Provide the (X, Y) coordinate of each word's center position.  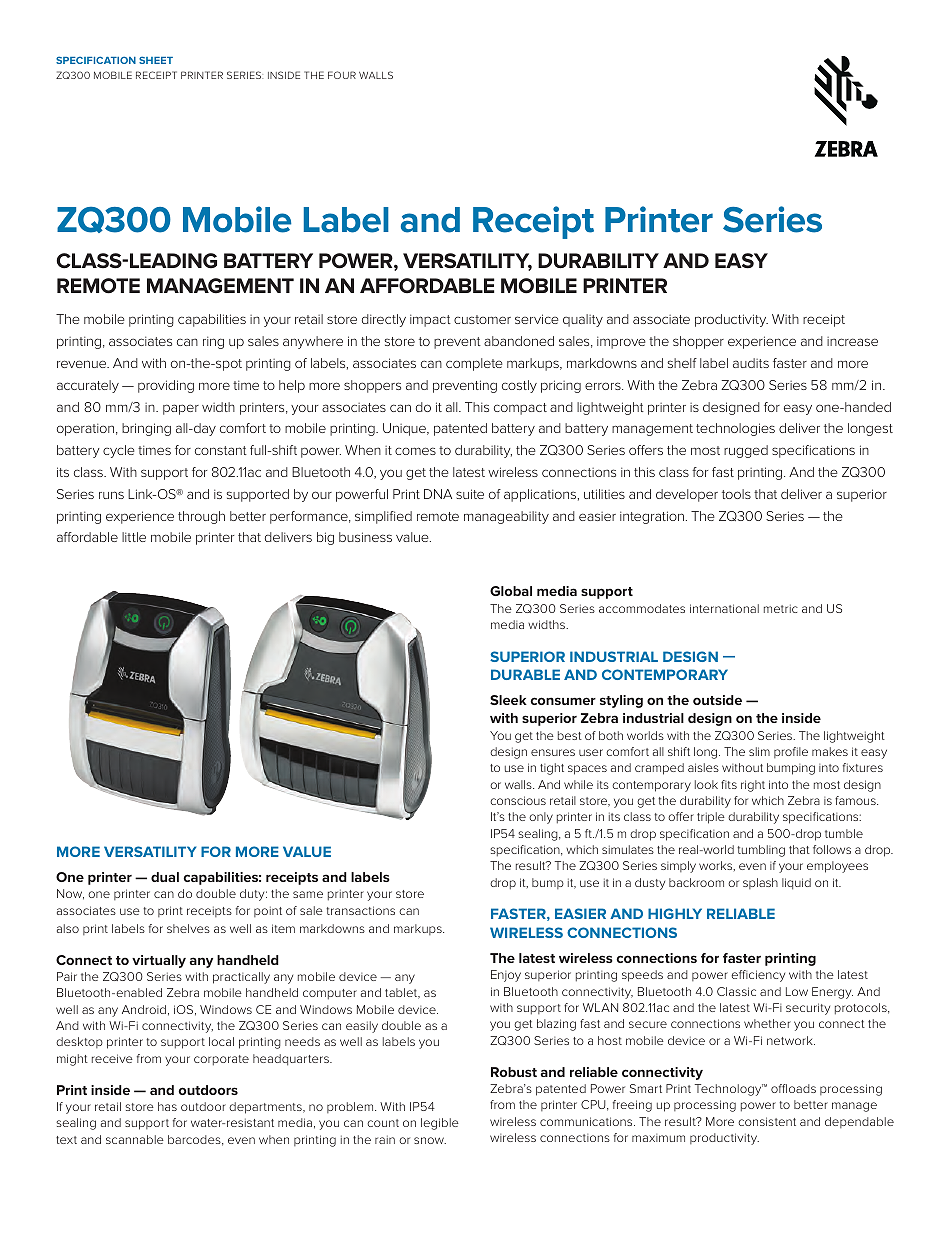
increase (852, 341)
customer (482, 319)
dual (165, 877)
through (201, 517)
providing (166, 386)
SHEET (156, 60)
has (167, 1106)
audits (751, 363)
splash (760, 883)
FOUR (342, 75)
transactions (360, 910)
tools (736, 494)
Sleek (508, 700)
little (134, 537)
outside (717, 700)
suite (470, 494)
